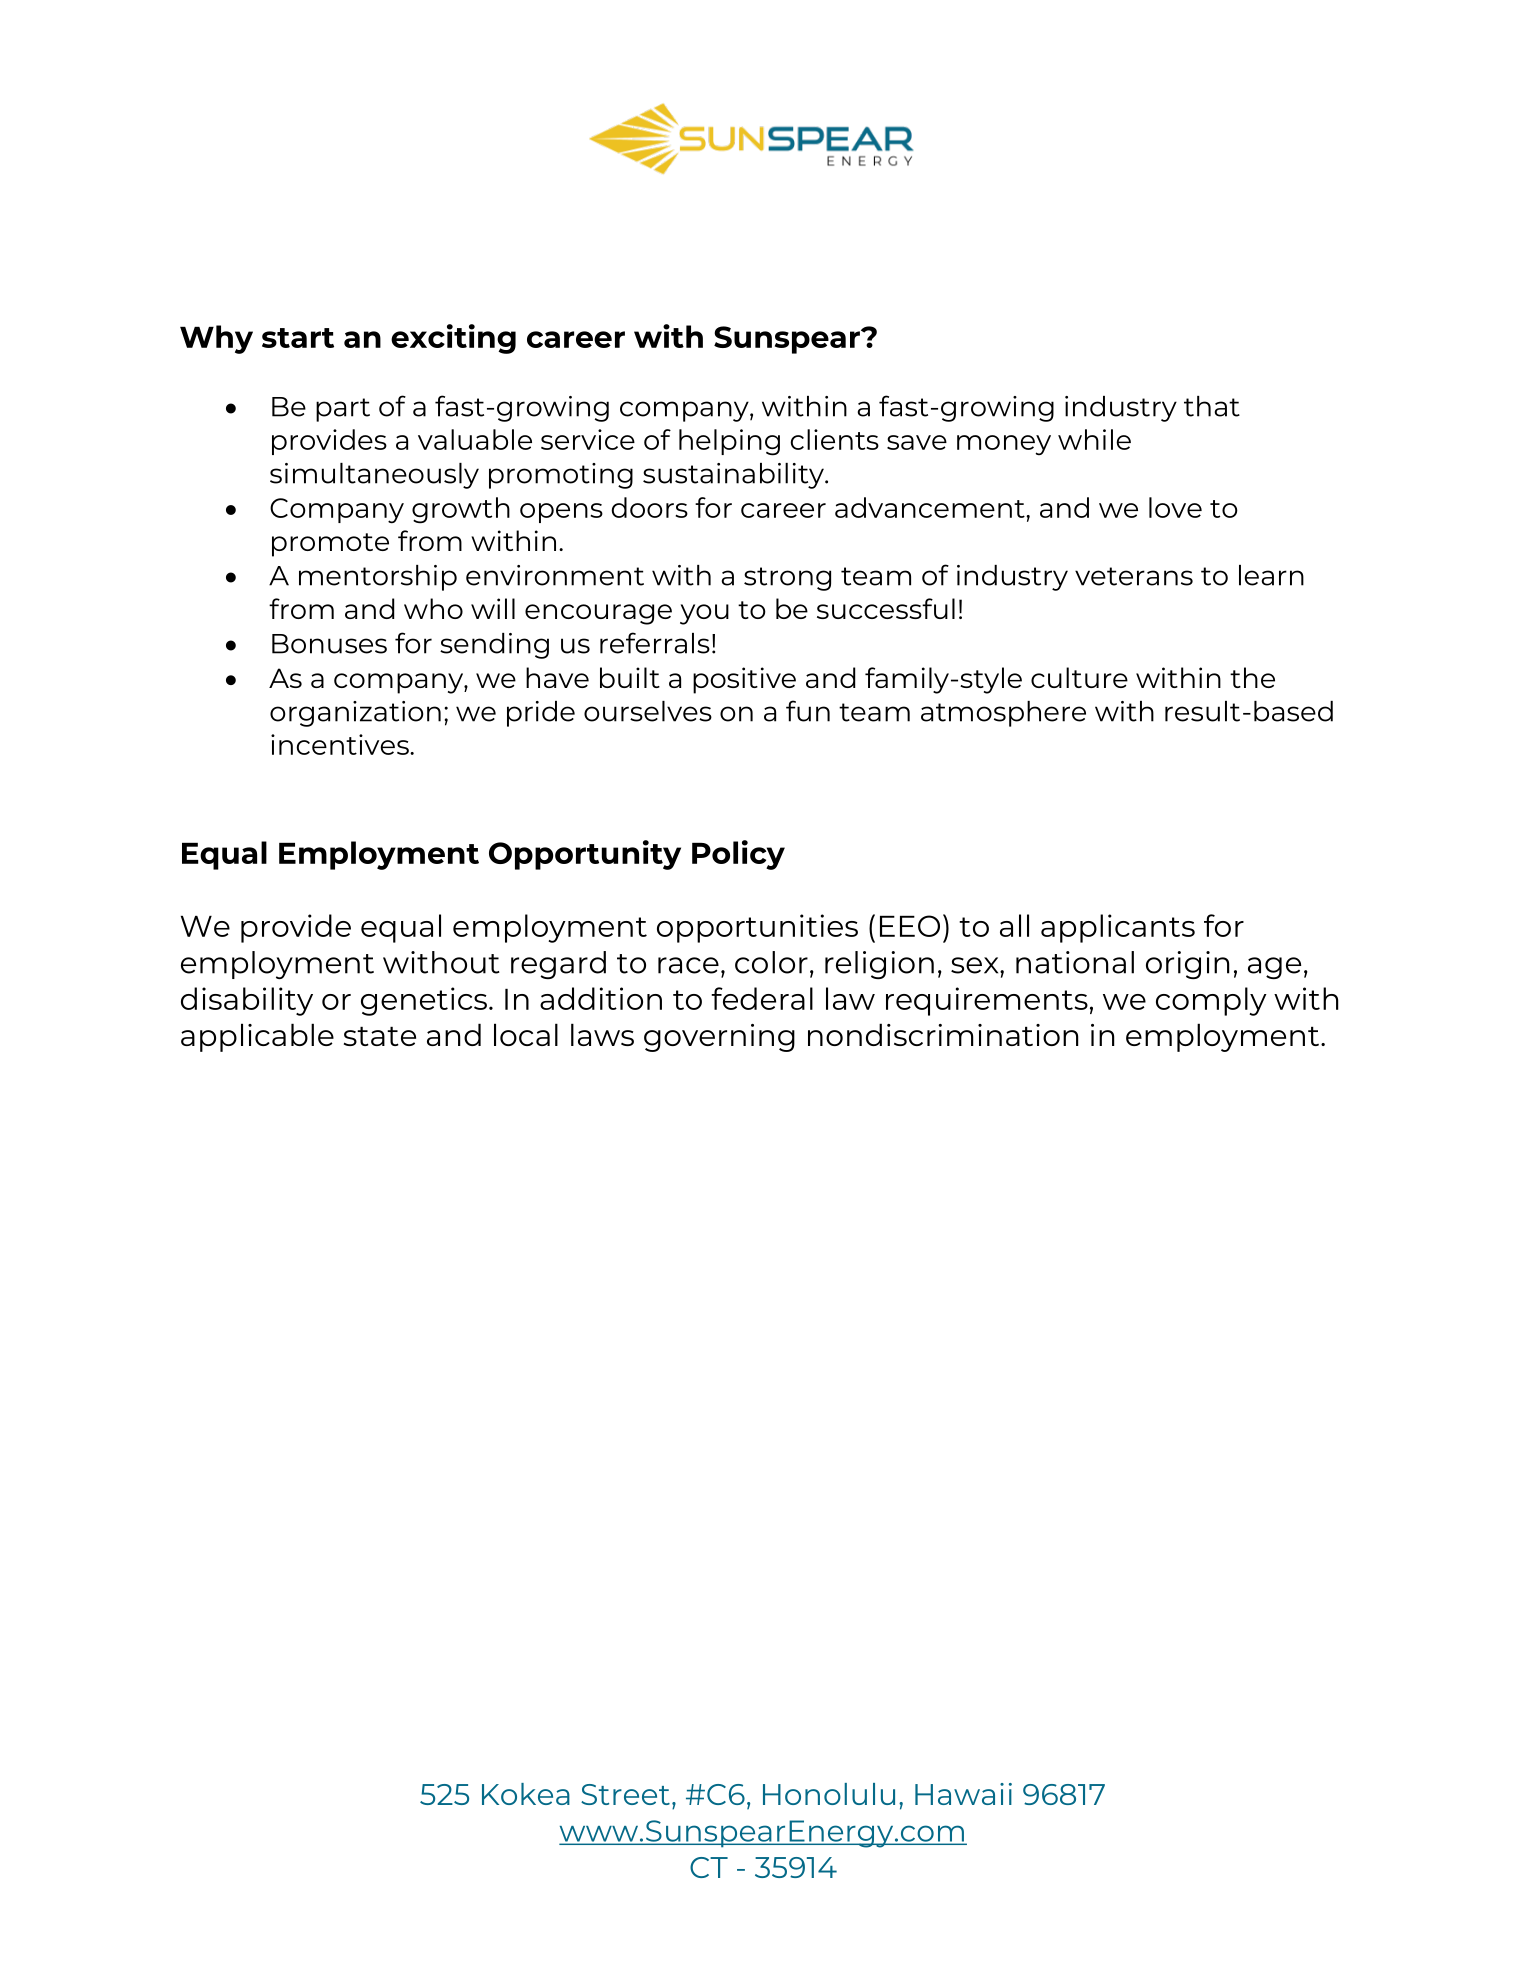 The image size is (1526, 1975). What do you see at coordinates (729, 442) in the page?
I see `helping` at bounding box center [729, 442].
